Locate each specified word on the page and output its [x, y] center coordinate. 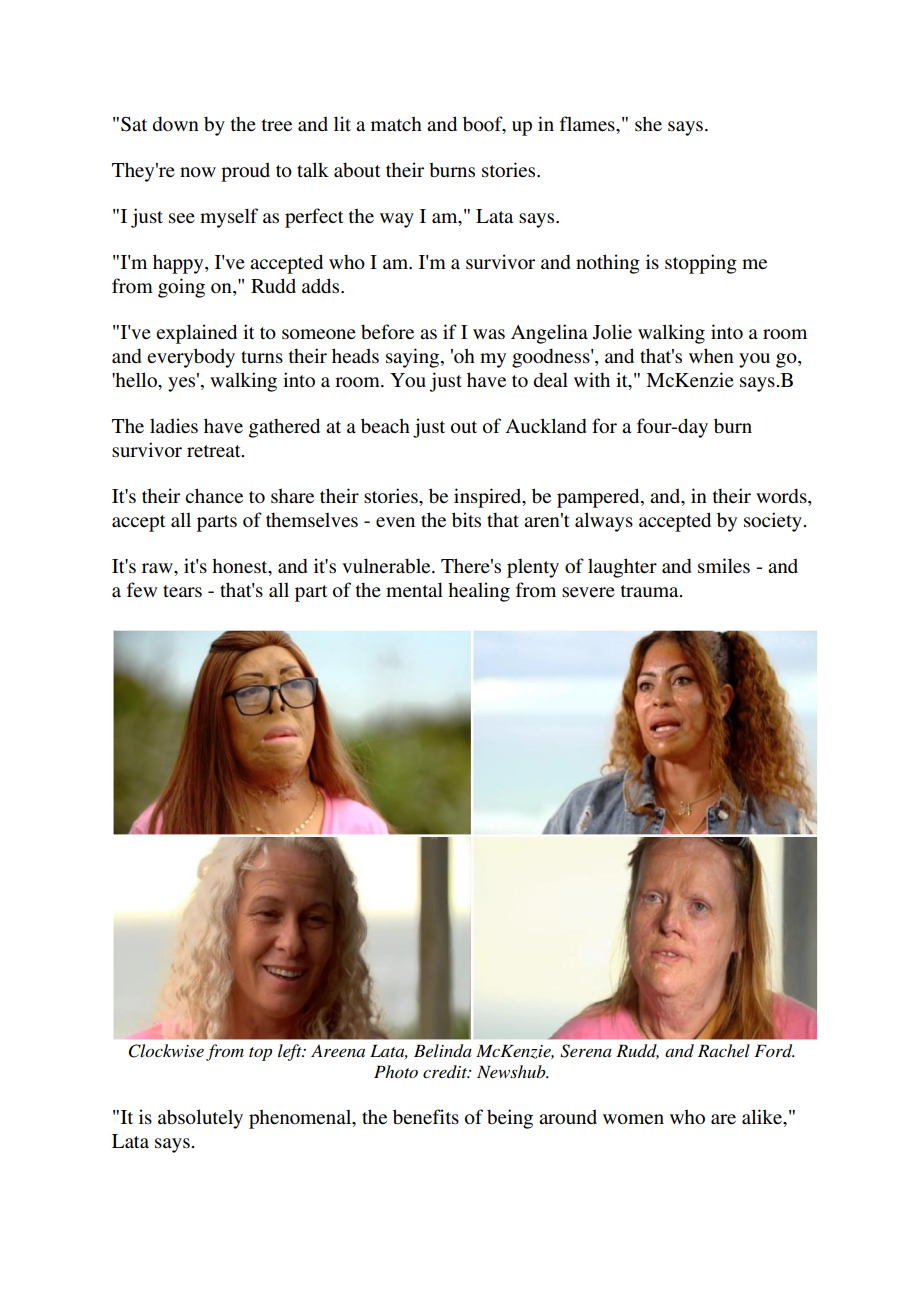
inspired [489, 498]
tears [182, 591]
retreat [215, 451]
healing [479, 592]
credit [446, 1071]
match [396, 123]
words [782, 497]
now [198, 172]
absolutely [200, 1119]
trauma [651, 591]
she [648, 123]
